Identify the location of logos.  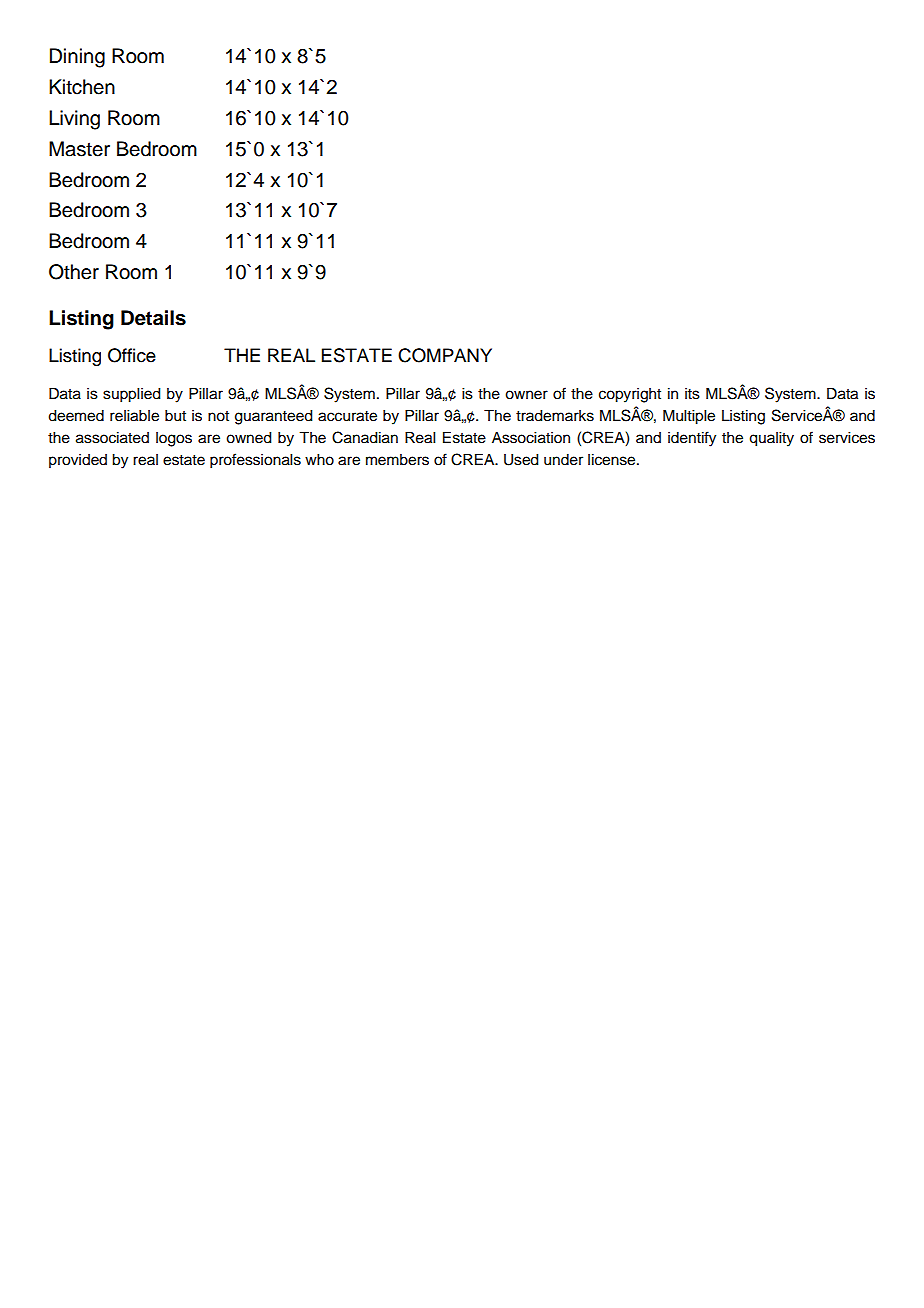
(174, 439).
